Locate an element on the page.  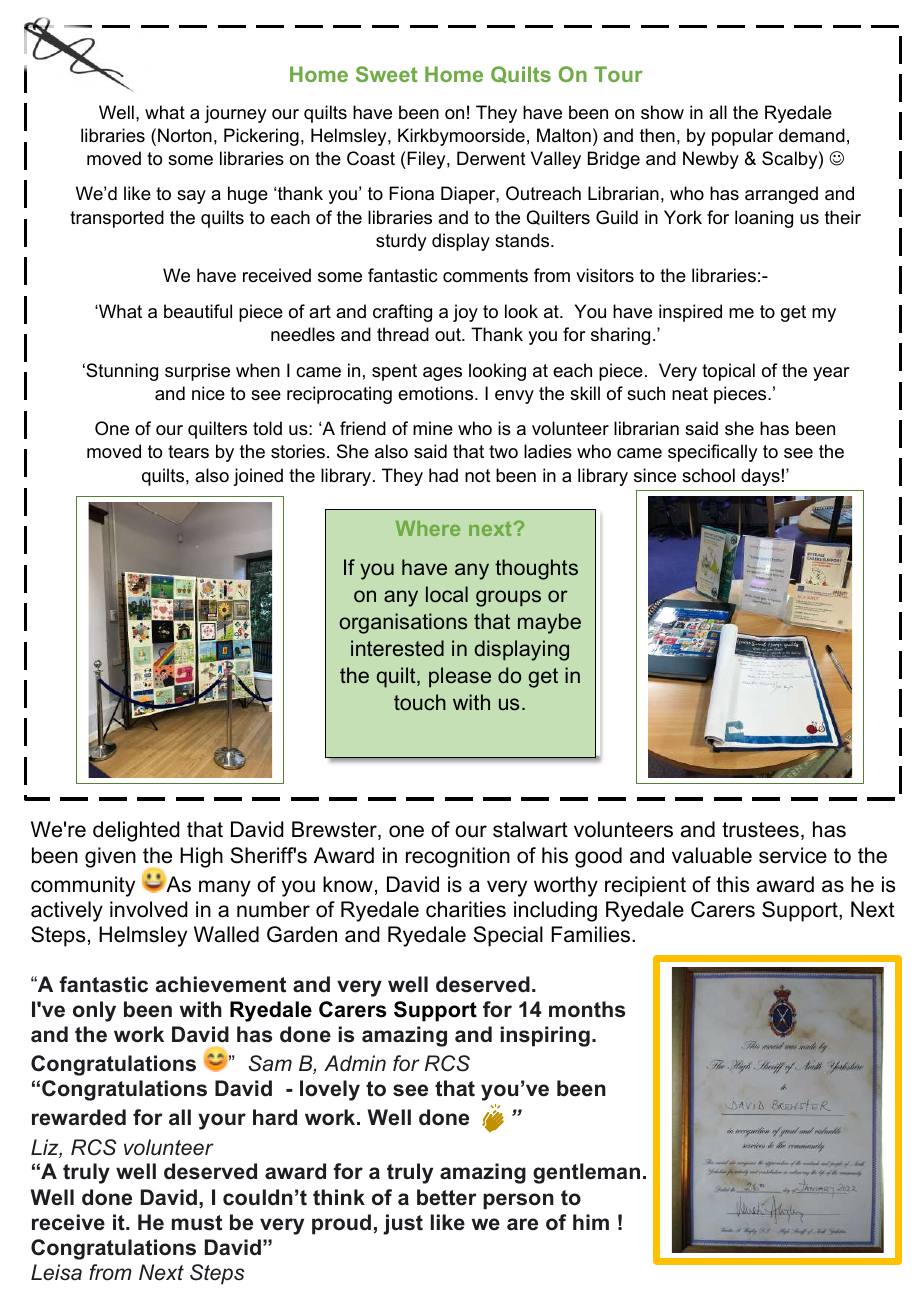
delighted is located at coordinates (136, 831).
